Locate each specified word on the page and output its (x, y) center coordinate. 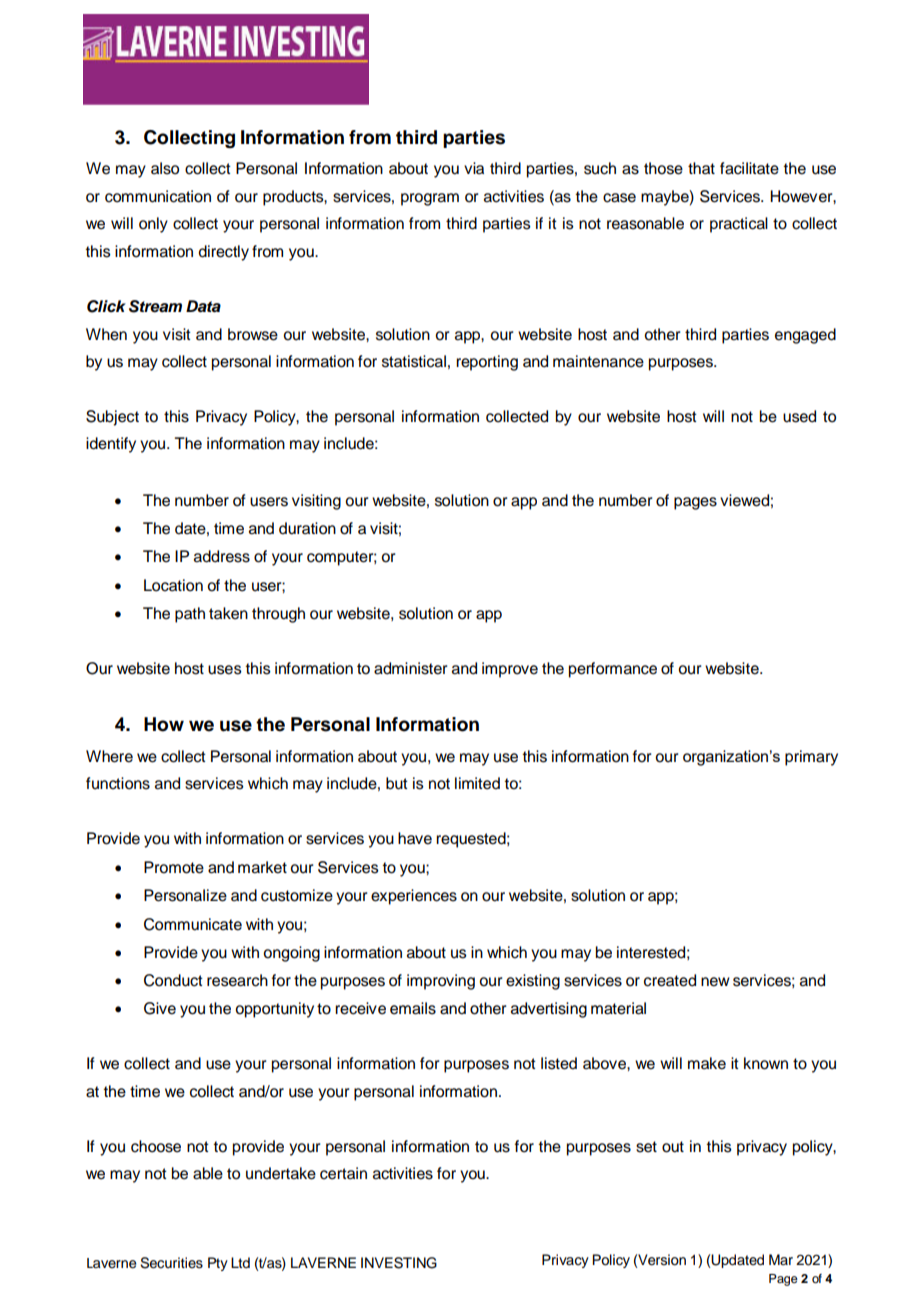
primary (811, 758)
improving (441, 982)
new (715, 982)
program (430, 199)
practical (739, 225)
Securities (171, 1263)
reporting (487, 363)
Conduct (173, 980)
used (799, 416)
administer (411, 668)
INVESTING (399, 1263)
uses (225, 670)
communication (158, 196)
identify (111, 445)
